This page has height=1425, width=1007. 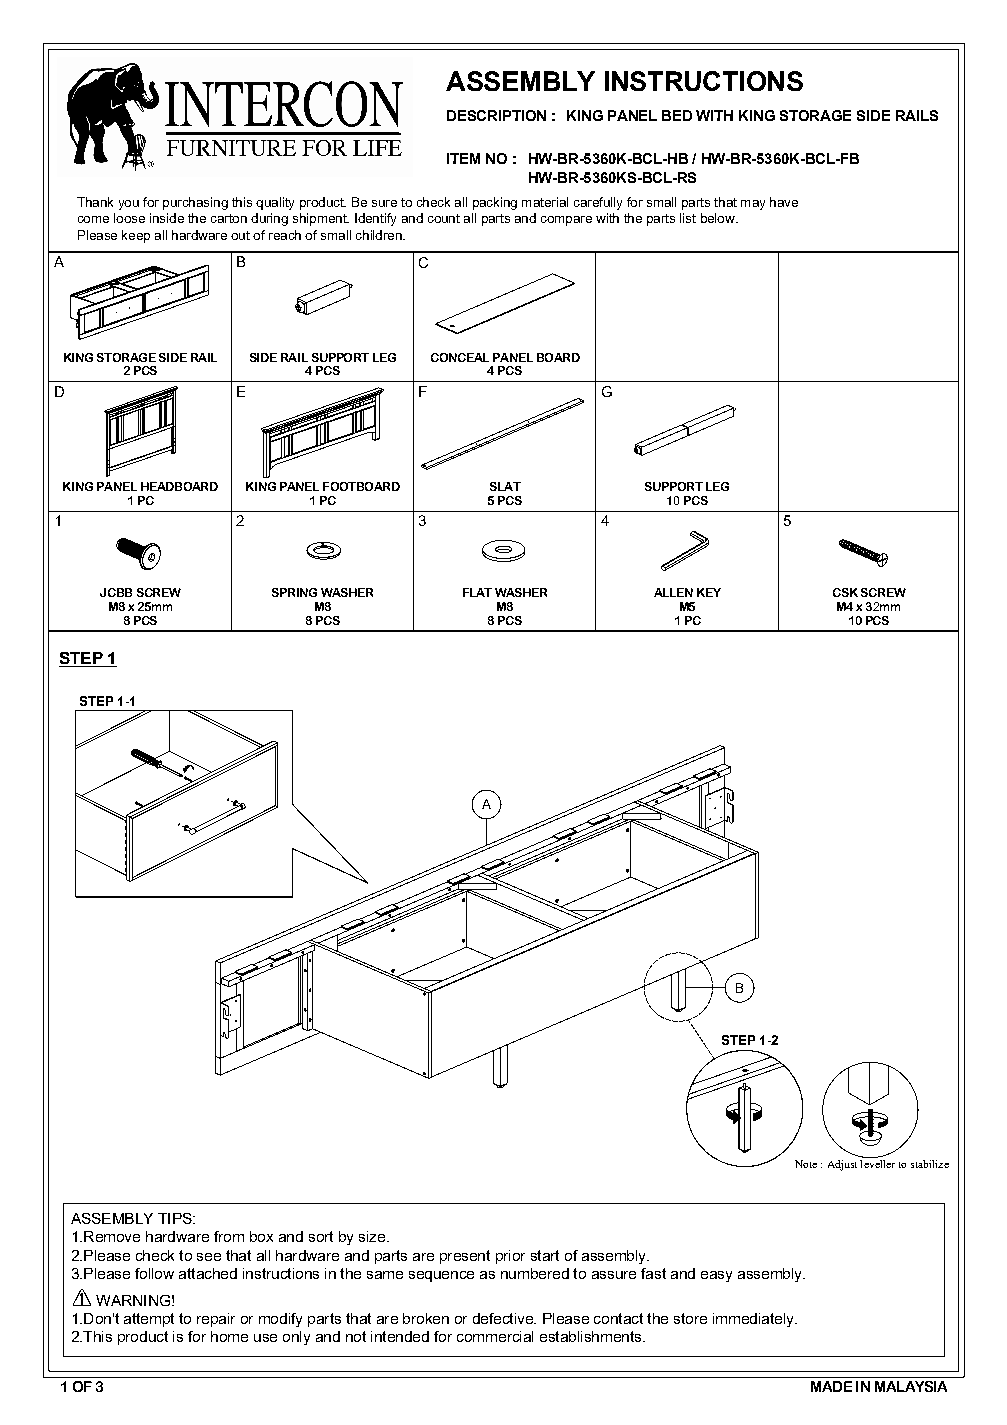 I want to click on KEY, so click(x=709, y=592).
